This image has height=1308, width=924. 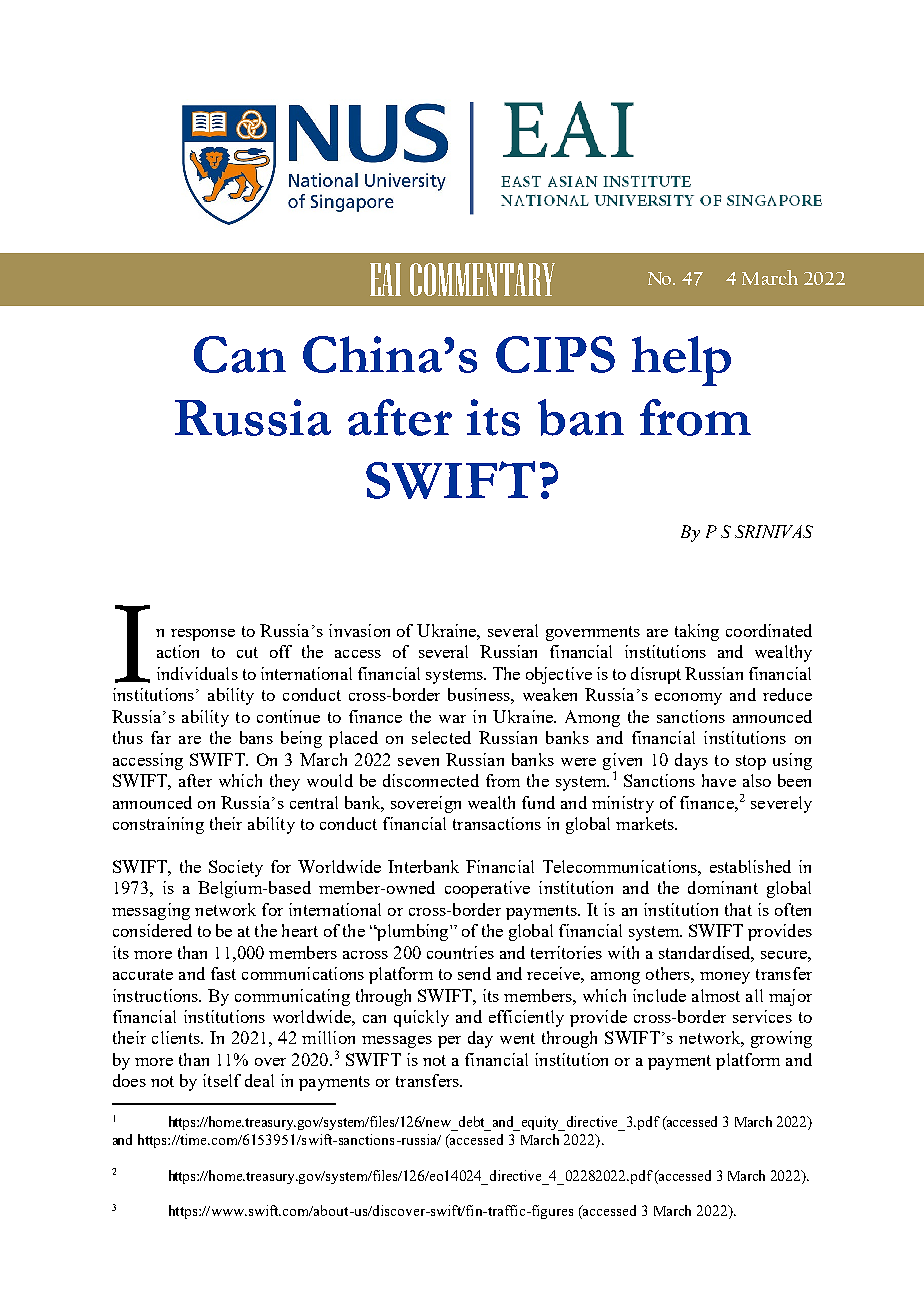 I want to click on COMMENTARY, so click(x=482, y=279).
